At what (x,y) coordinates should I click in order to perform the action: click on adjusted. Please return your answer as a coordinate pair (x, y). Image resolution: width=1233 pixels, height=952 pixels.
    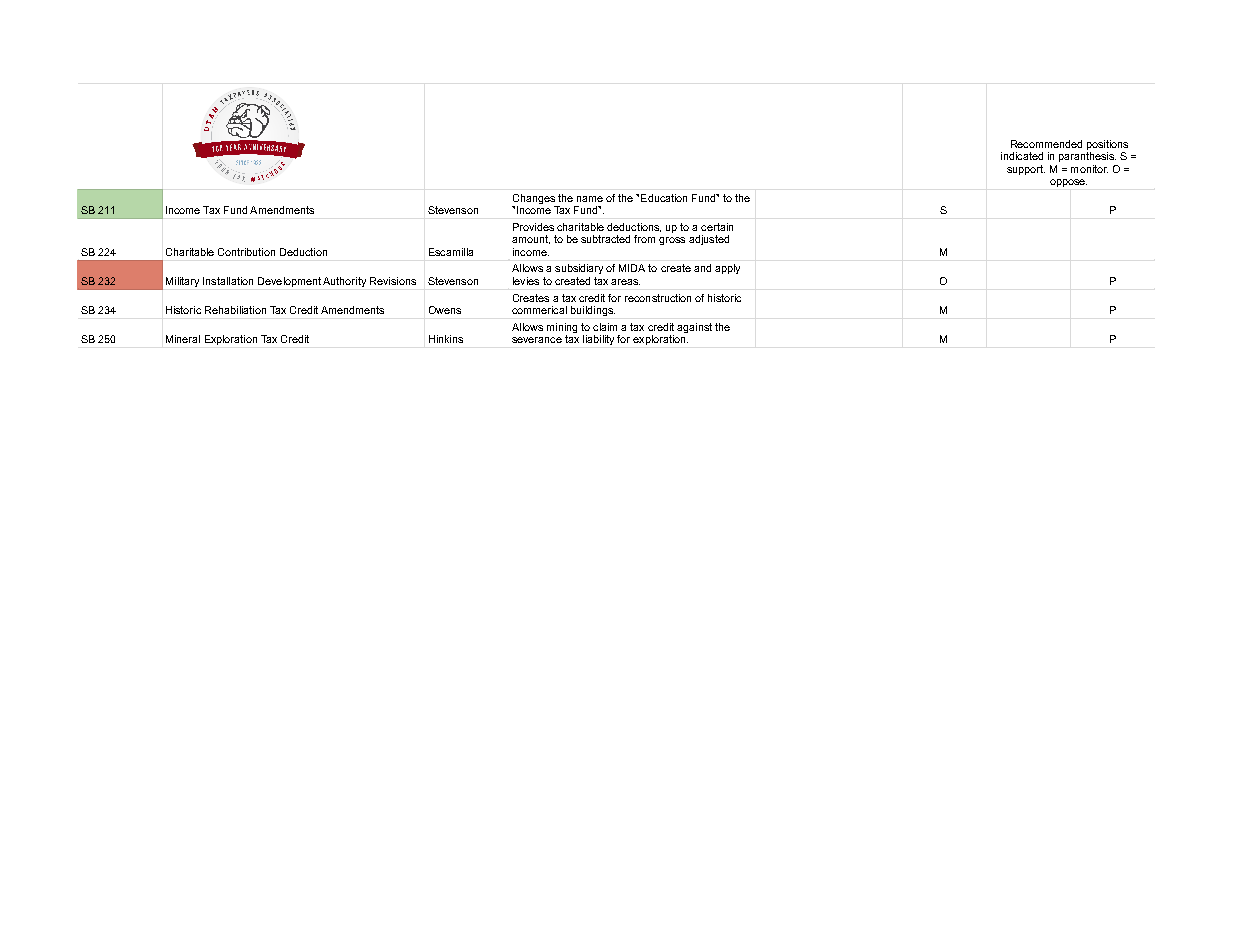
    Looking at the image, I should click on (709, 240).
